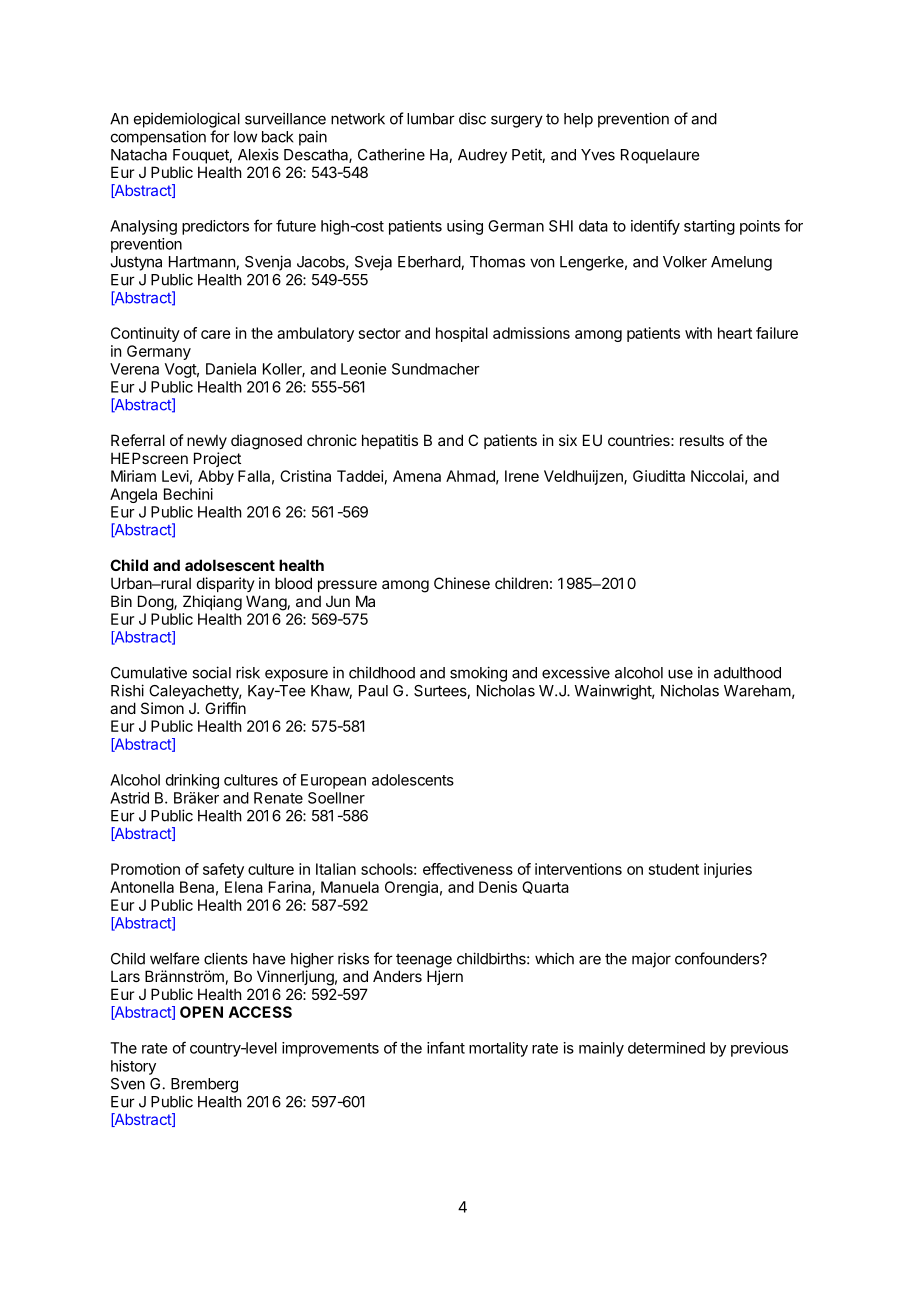  Describe the element at coordinates (446, 1047) in the image. I see `infant` at that location.
